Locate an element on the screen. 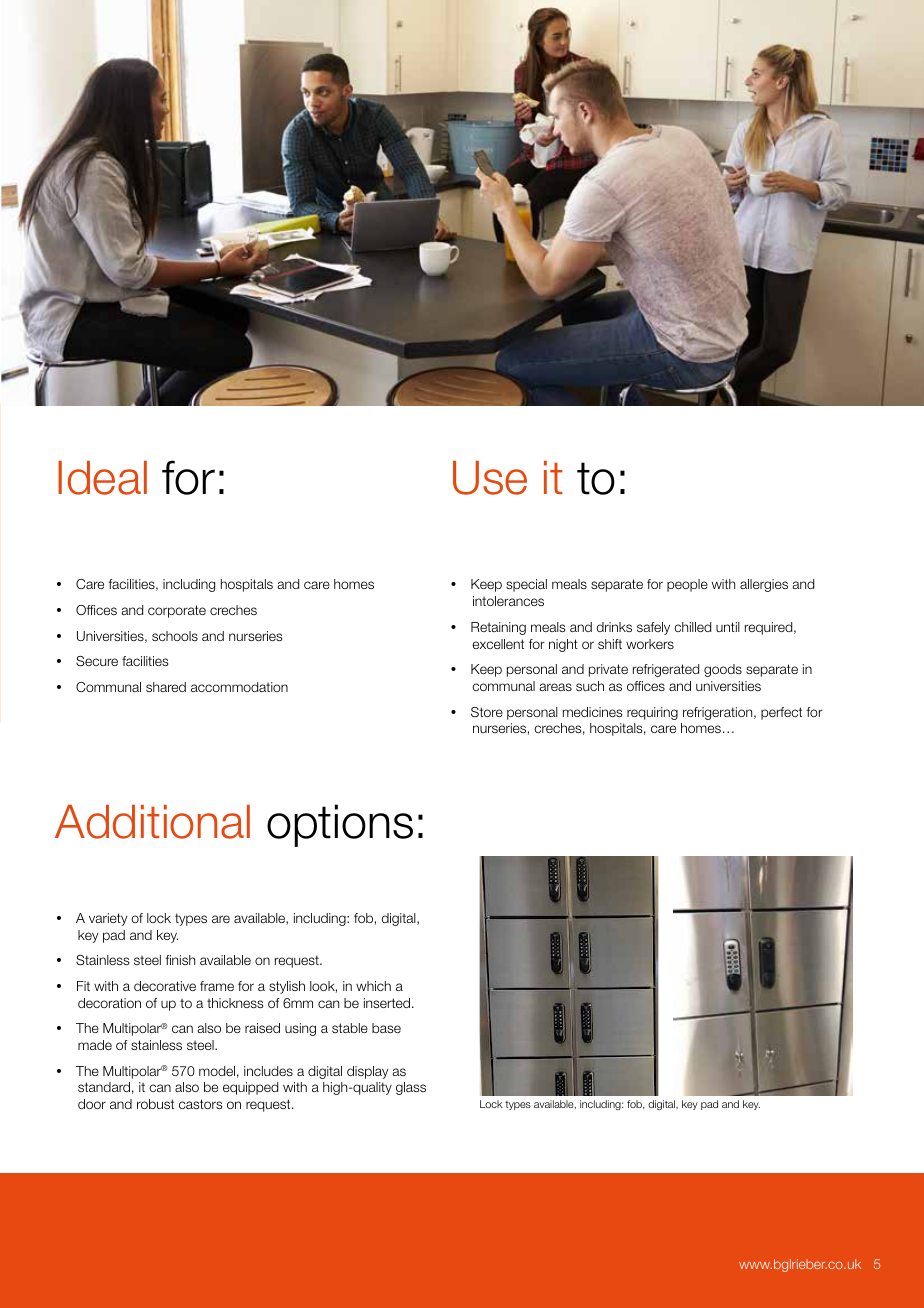 This screenshot has height=1308, width=924. people is located at coordinates (687, 585).
